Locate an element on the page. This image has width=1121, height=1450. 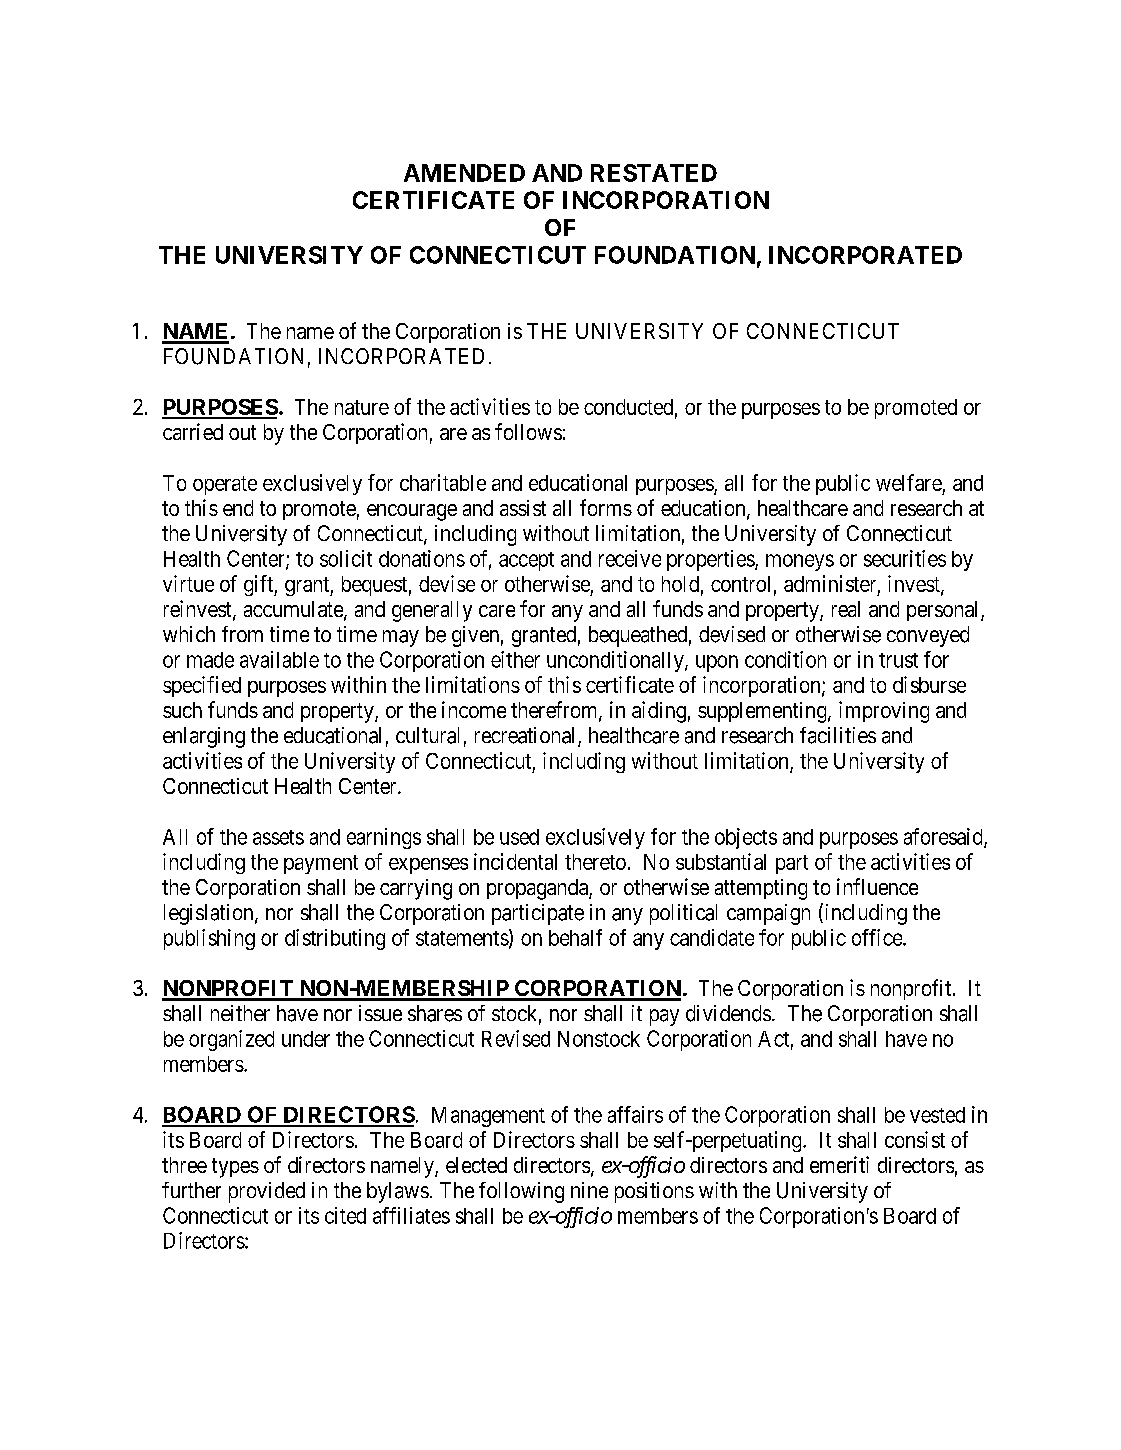
influence is located at coordinates (877, 886).
